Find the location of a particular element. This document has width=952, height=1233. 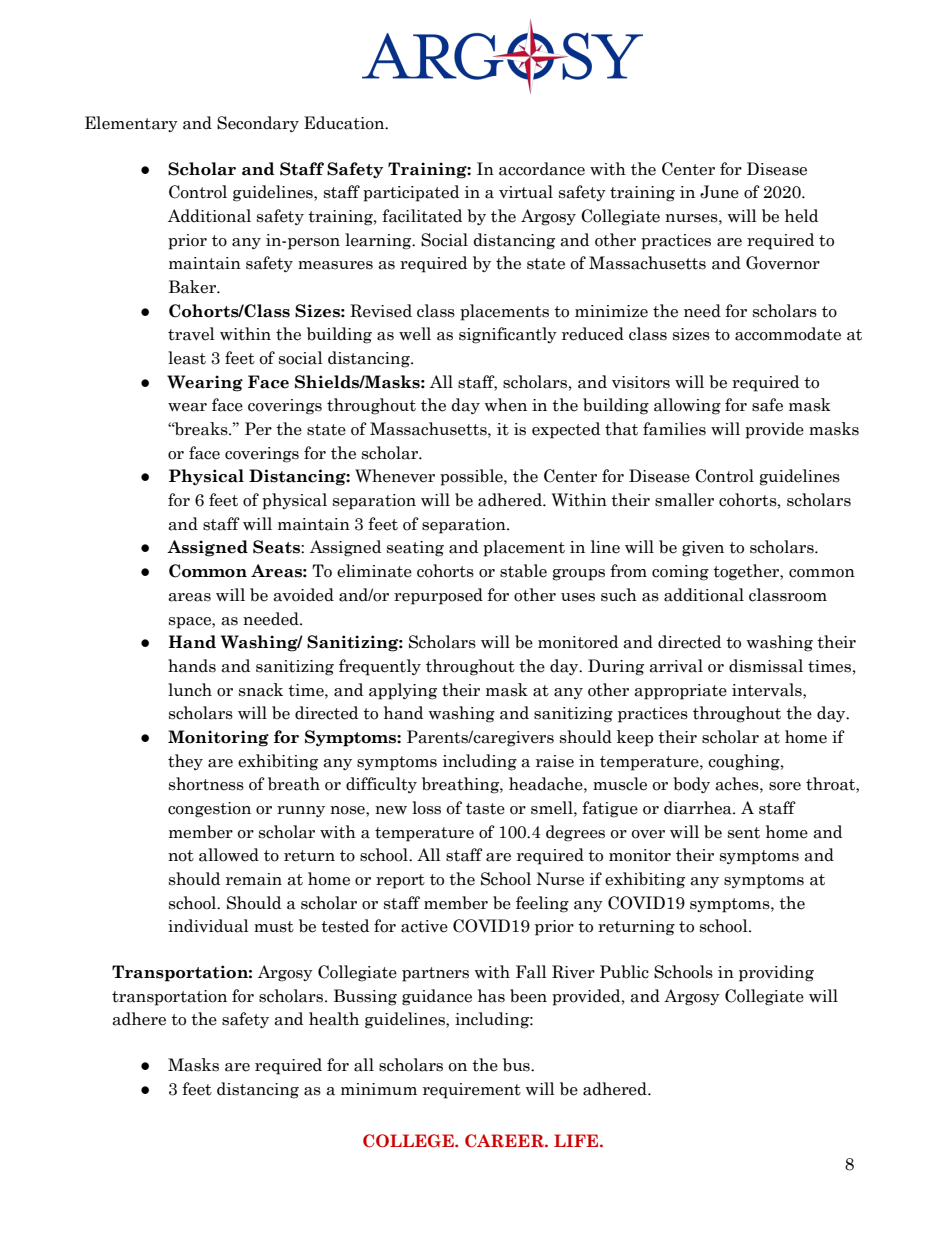

Secondary is located at coordinates (258, 124).
